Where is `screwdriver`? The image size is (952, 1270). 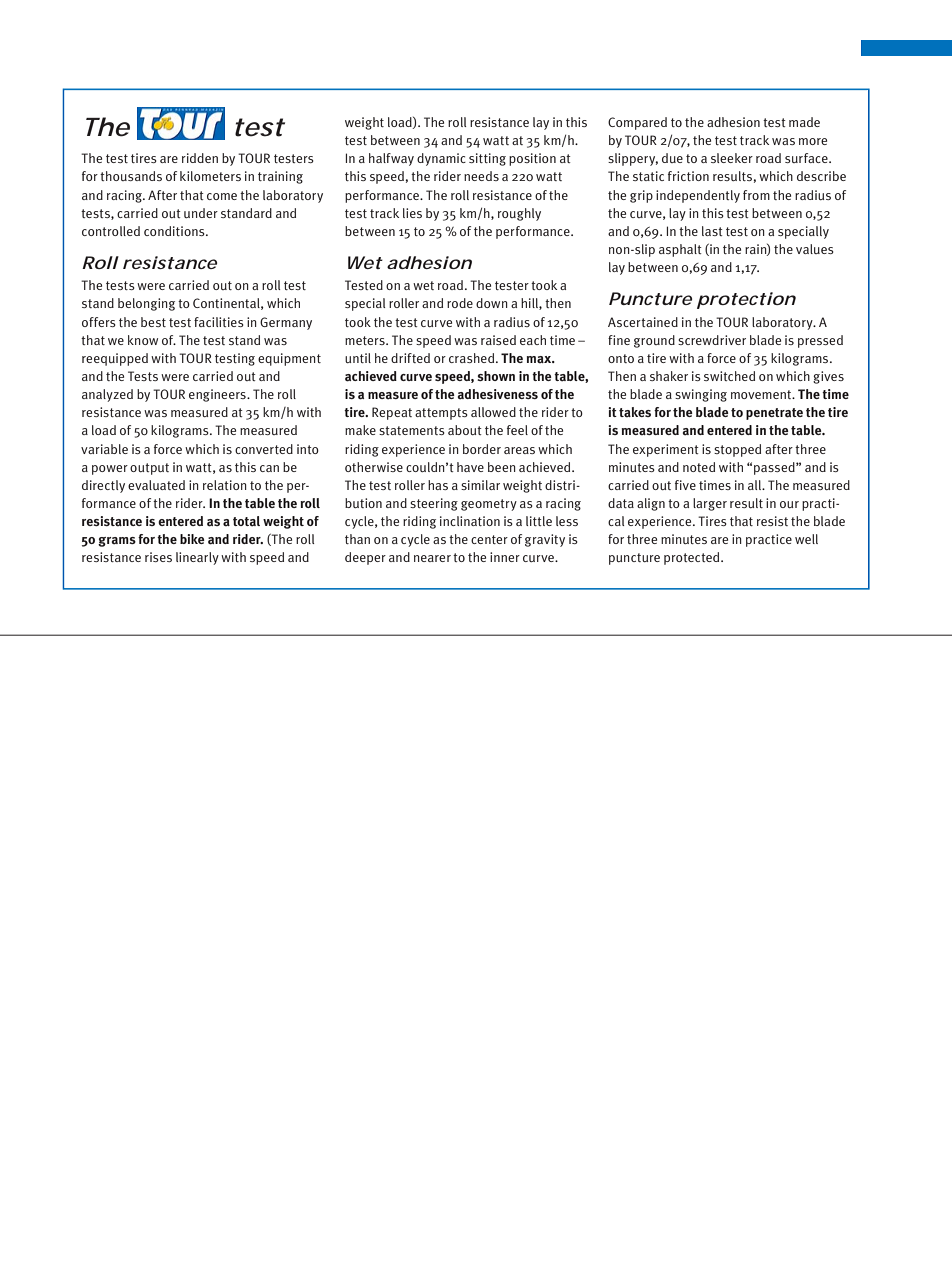 screwdriver is located at coordinates (712, 340).
